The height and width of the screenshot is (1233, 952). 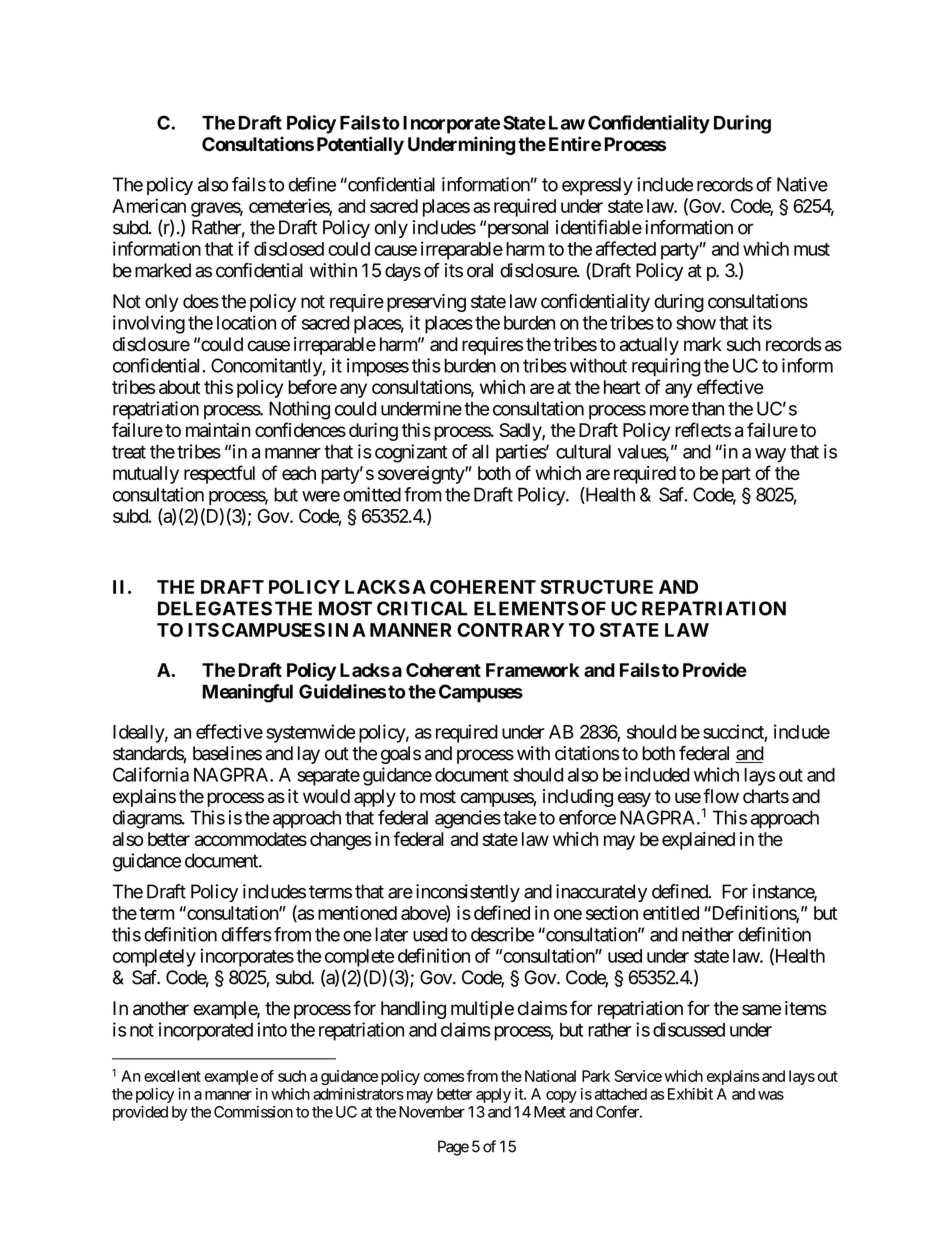 I want to click on STRUCTURE, so click(x=596, y=587).
